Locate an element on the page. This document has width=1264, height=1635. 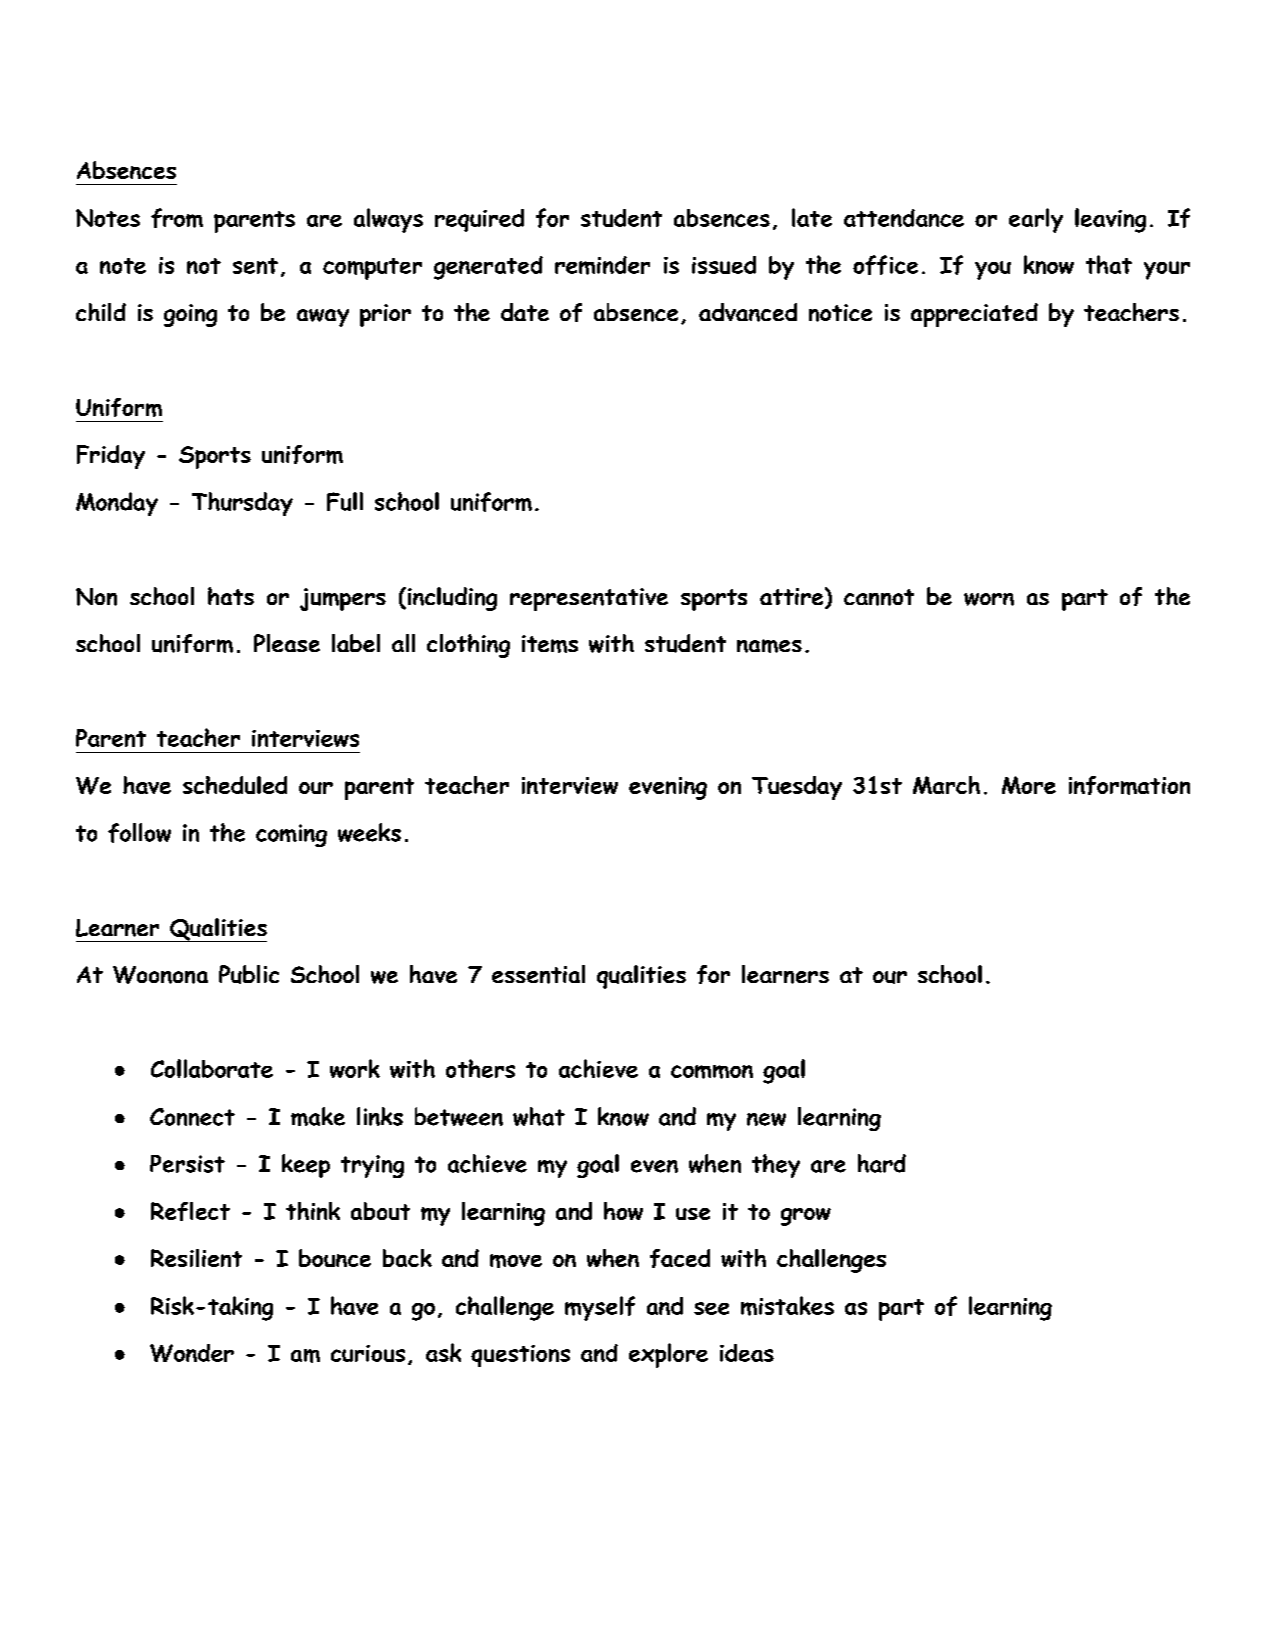
Wonder is located at coordinates (192, 1353).
